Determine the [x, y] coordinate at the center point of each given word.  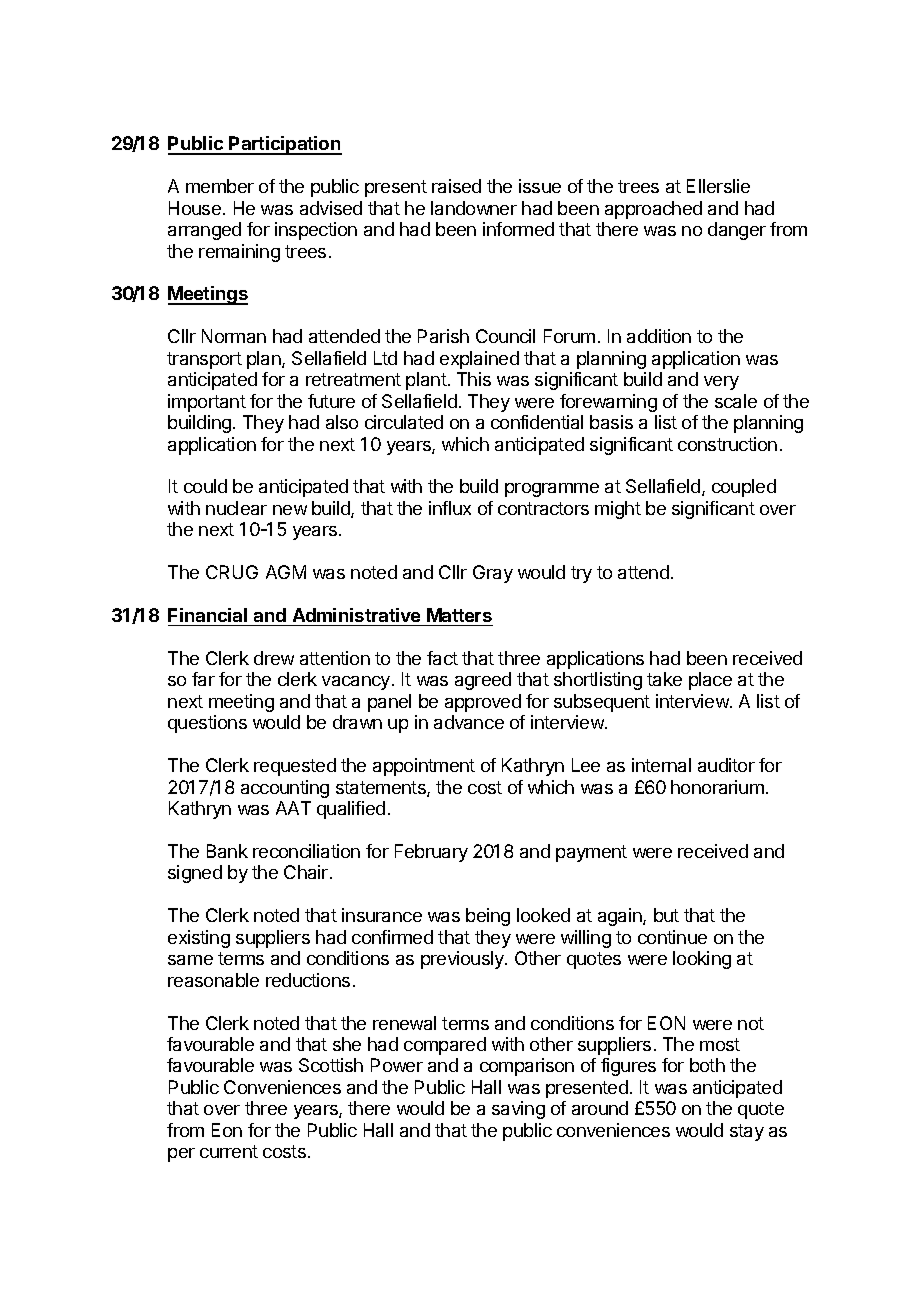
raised [456, 186]
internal [661, 765]
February [431, 853]
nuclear [236, 508]
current [229, 1151]
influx [450, 508]
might [618, 510]
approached [653, 210]
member [220, 186]
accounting [285, 789]
